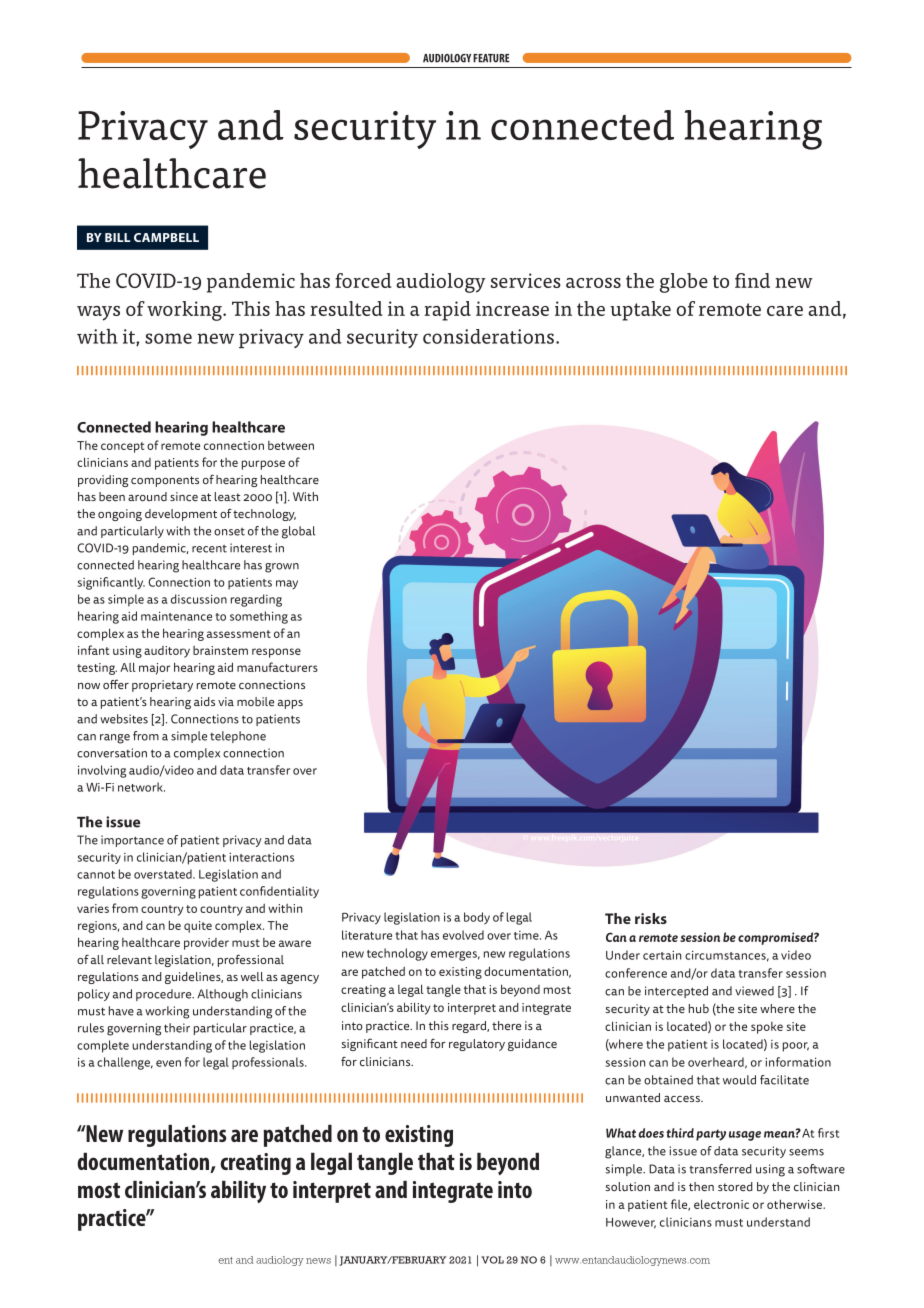 Image resolution: width=924 pixels, height=1308 pixels. I want to click on auditory, so click(167, 652).
